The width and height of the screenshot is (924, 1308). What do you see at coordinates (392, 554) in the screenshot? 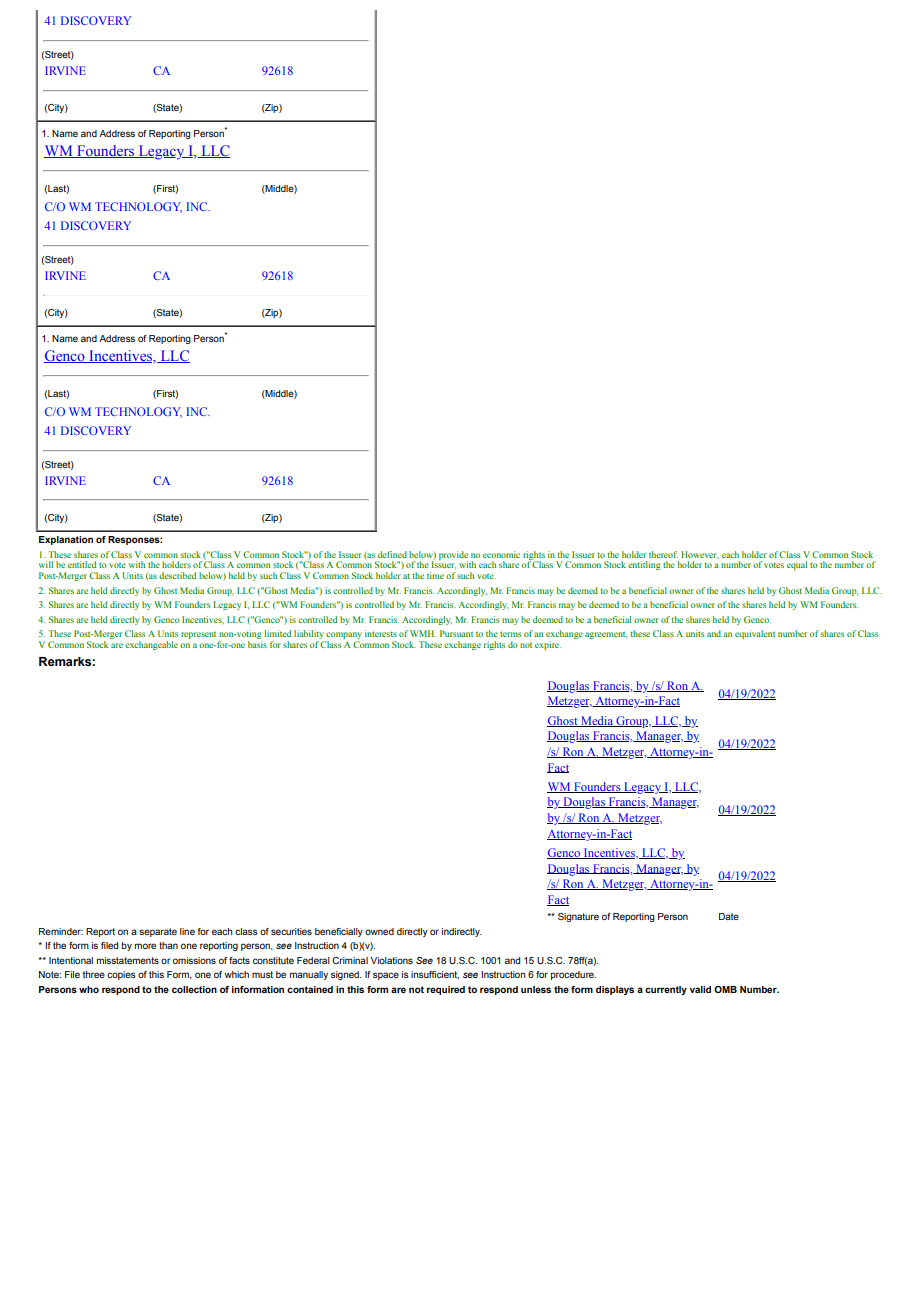
I see `defined` at bounding box center [392, 554].
